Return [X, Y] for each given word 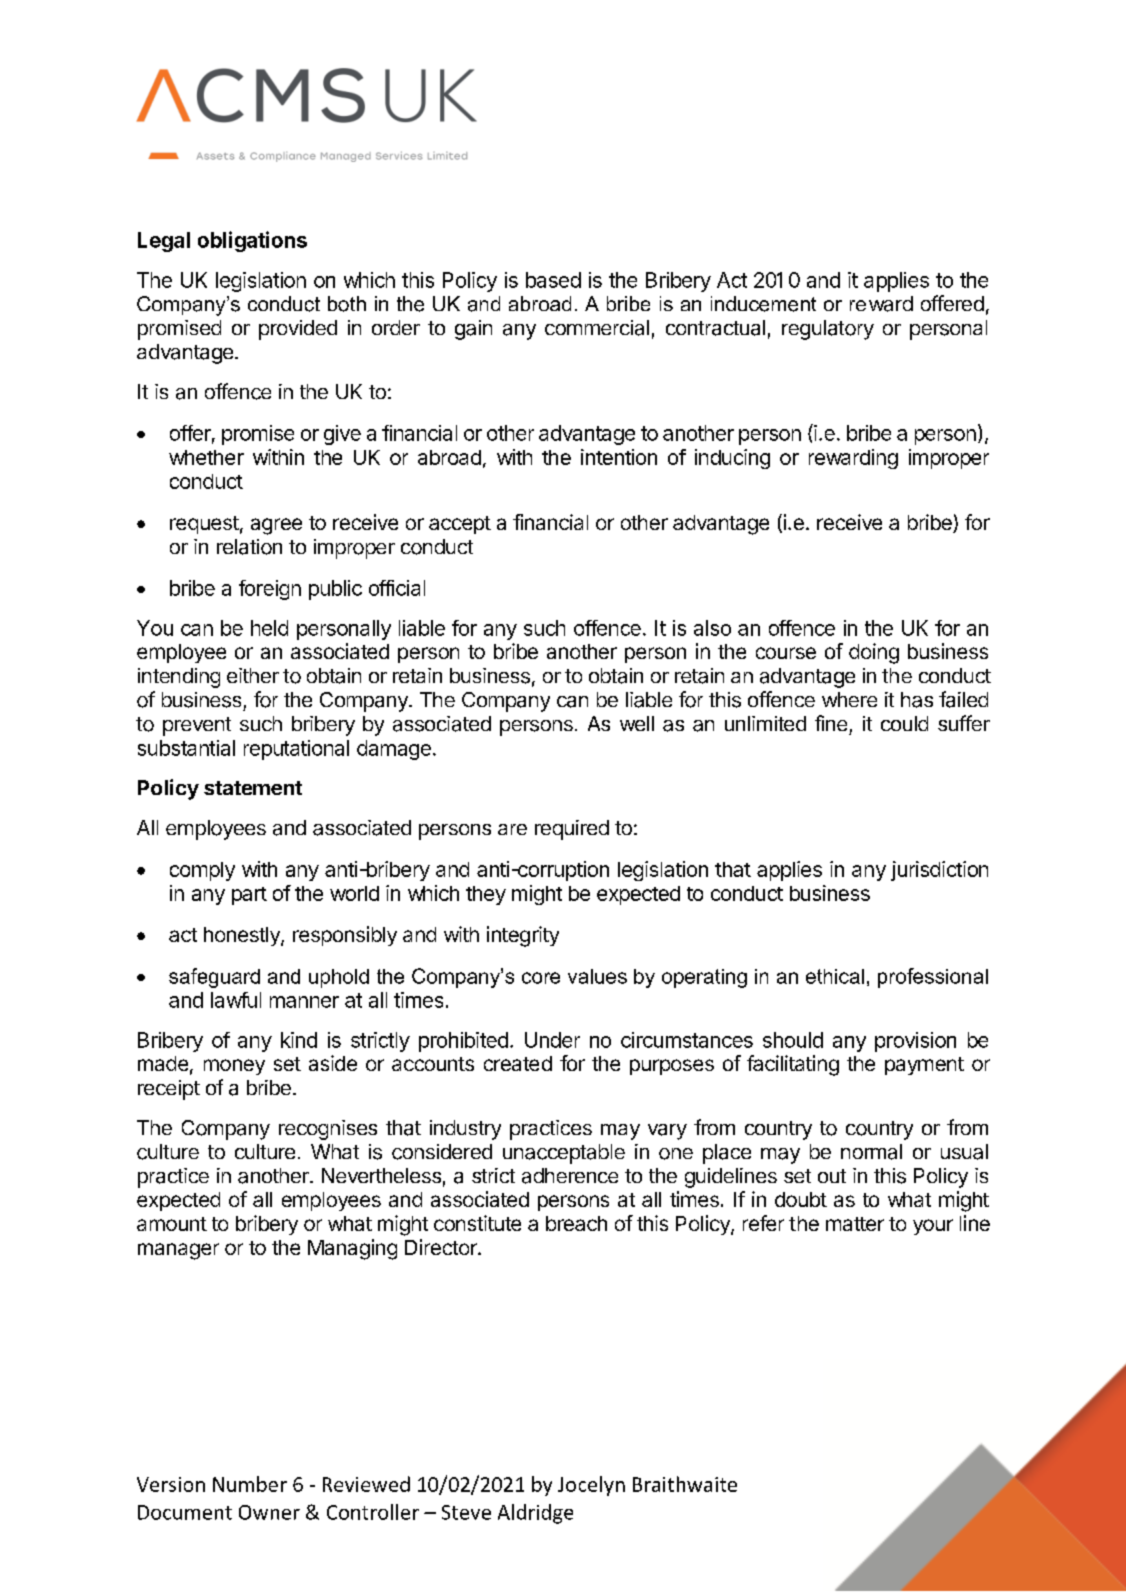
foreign [270, 590]
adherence [570, 1176]
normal [871, 1152]
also [712, 628]
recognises [328, 1130]
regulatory [828, 330]
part [249, 896]
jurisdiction [939, 871]
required [572, 830]
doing [874, 653]
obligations [252, 241]
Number [250, 1484]
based [553, 280]
